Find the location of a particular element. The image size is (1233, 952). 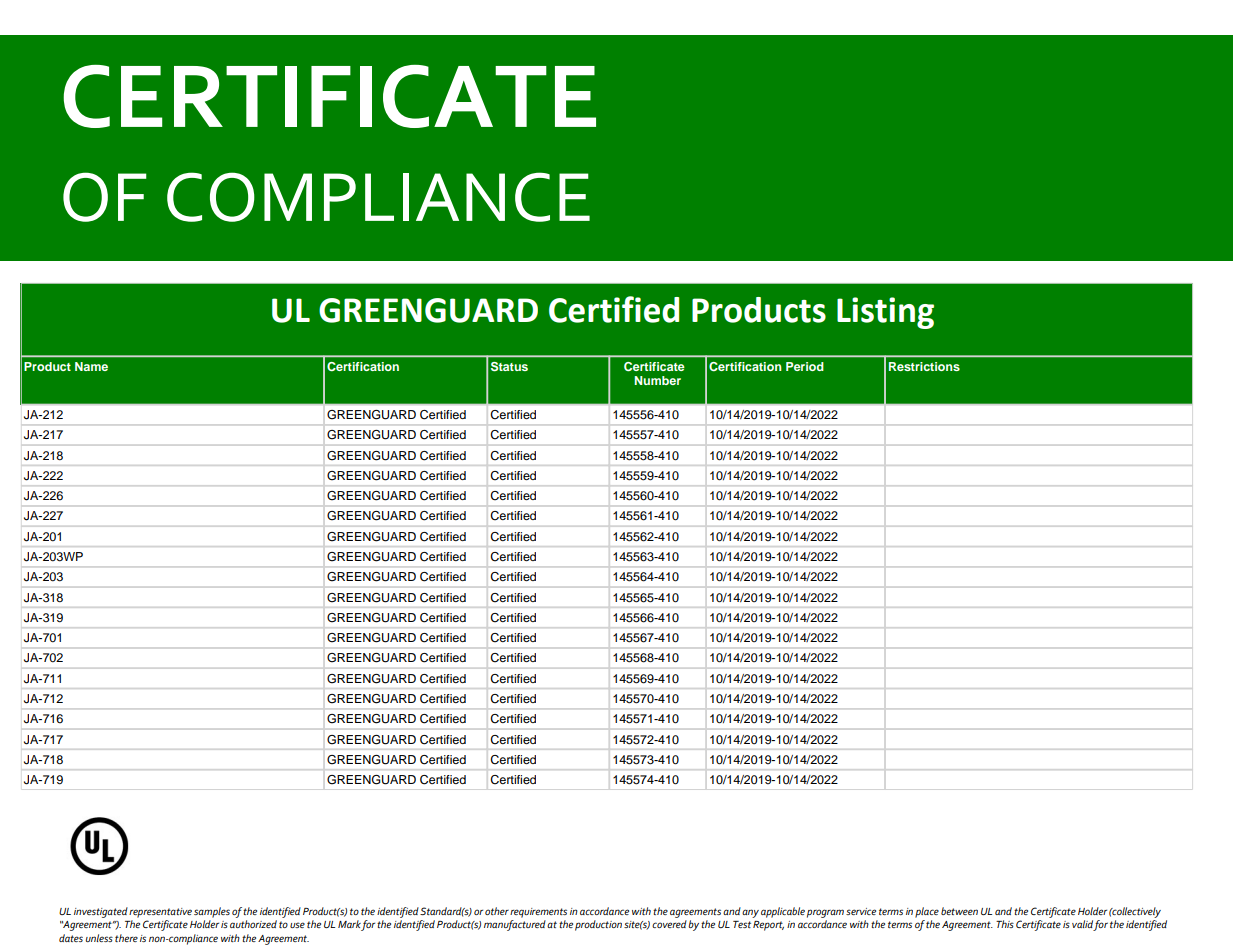

requirements is located at coordinates (538, 913).
